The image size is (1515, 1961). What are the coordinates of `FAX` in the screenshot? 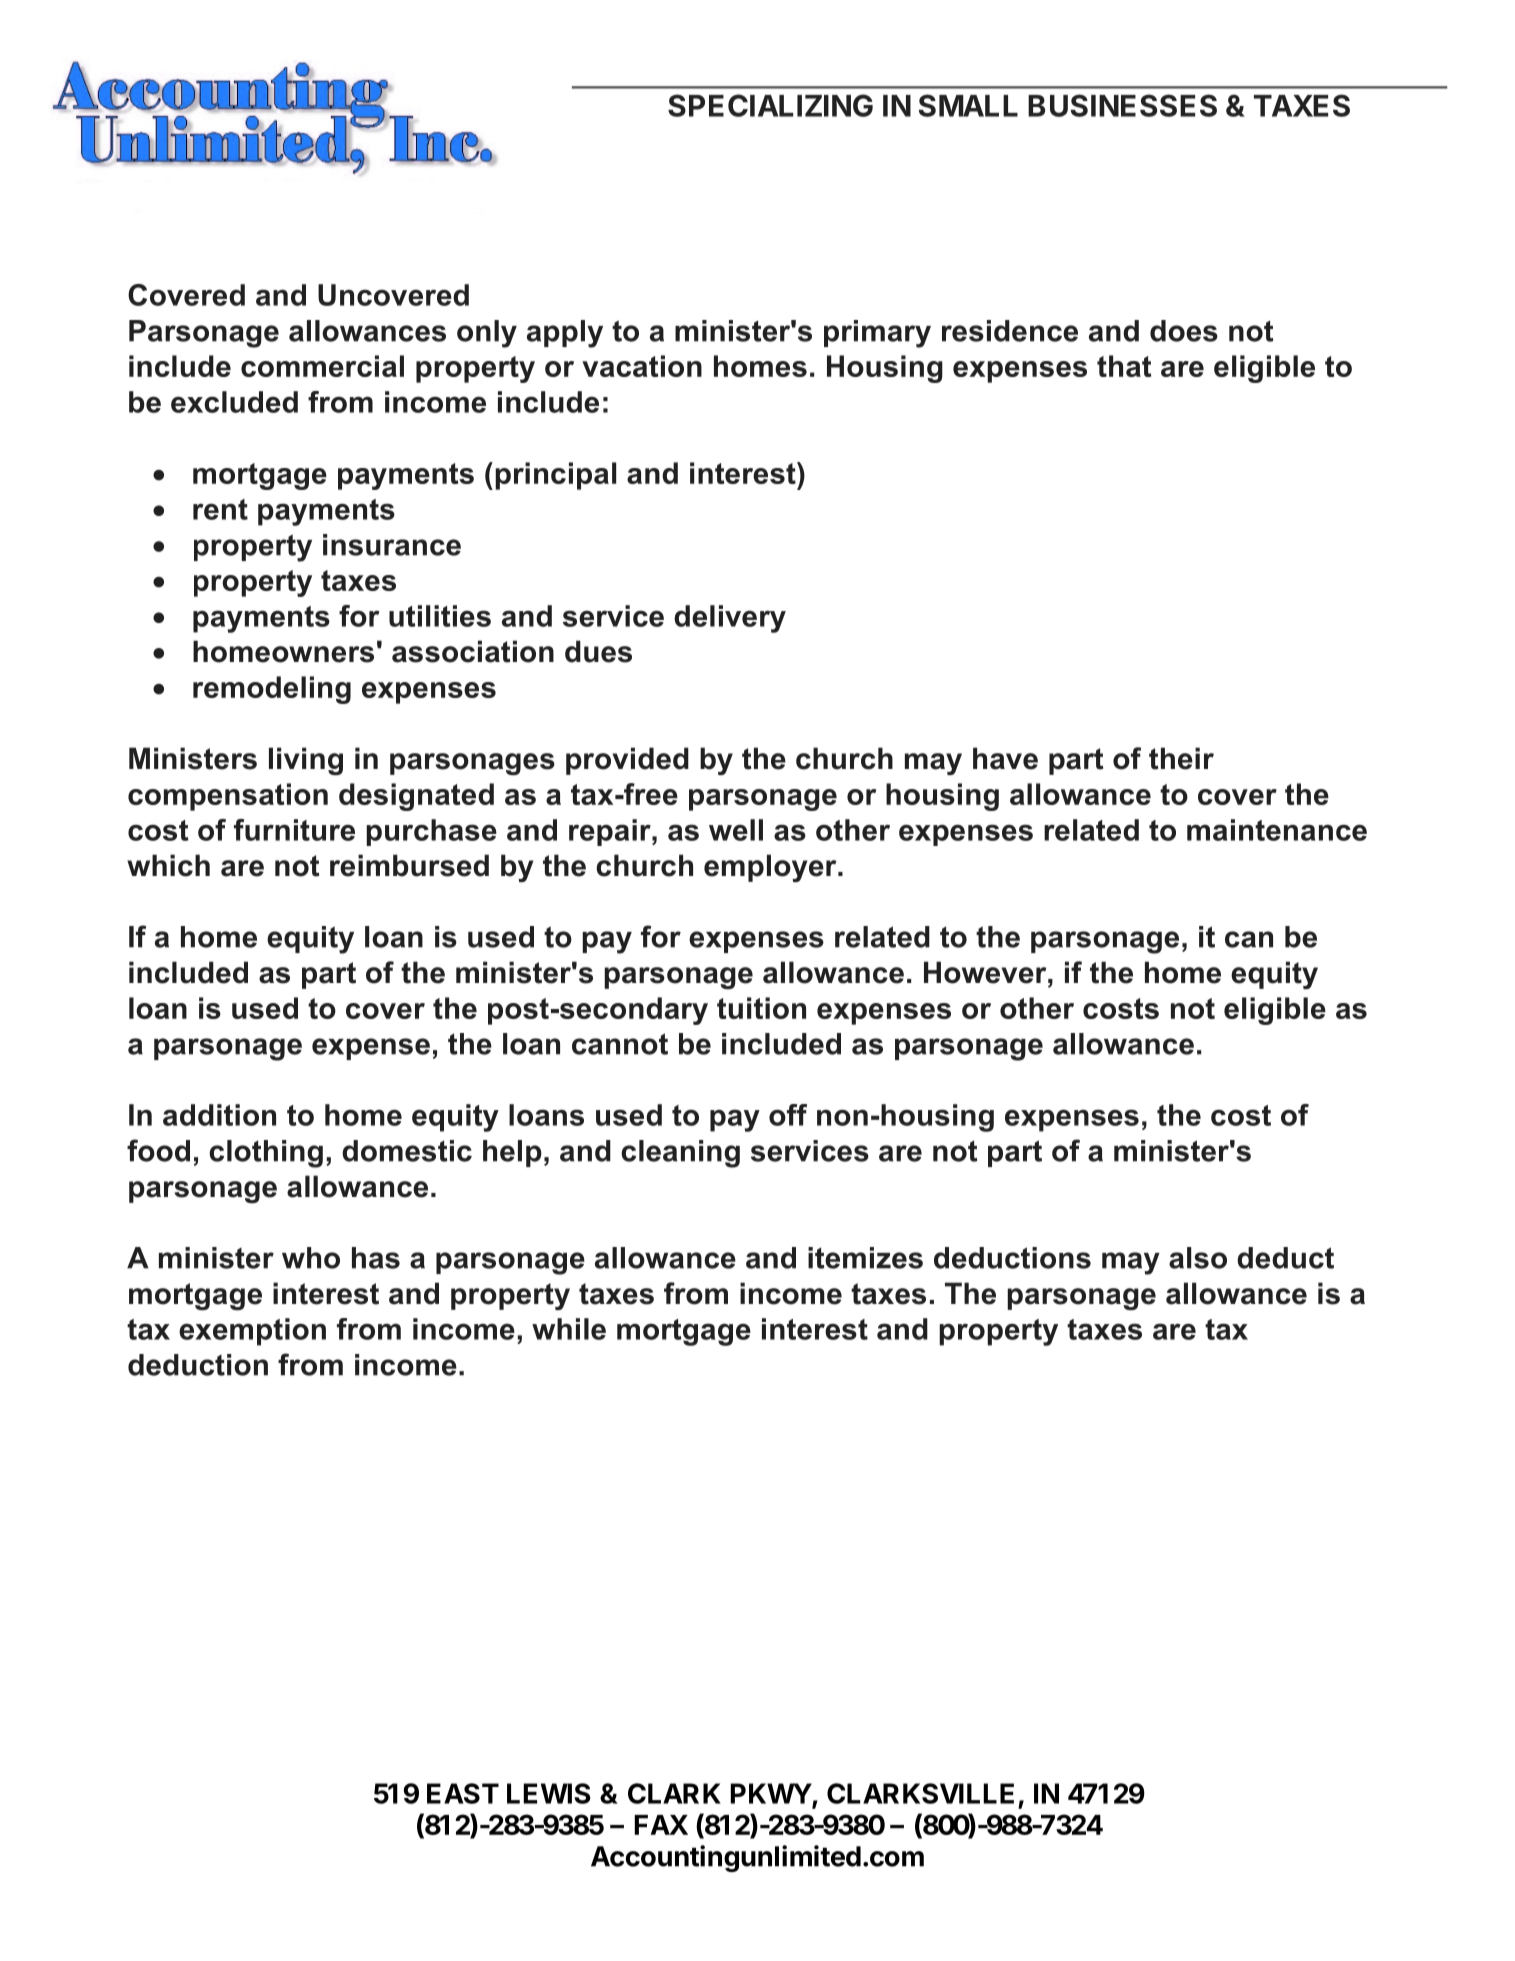 It's located at (661, 1825).
